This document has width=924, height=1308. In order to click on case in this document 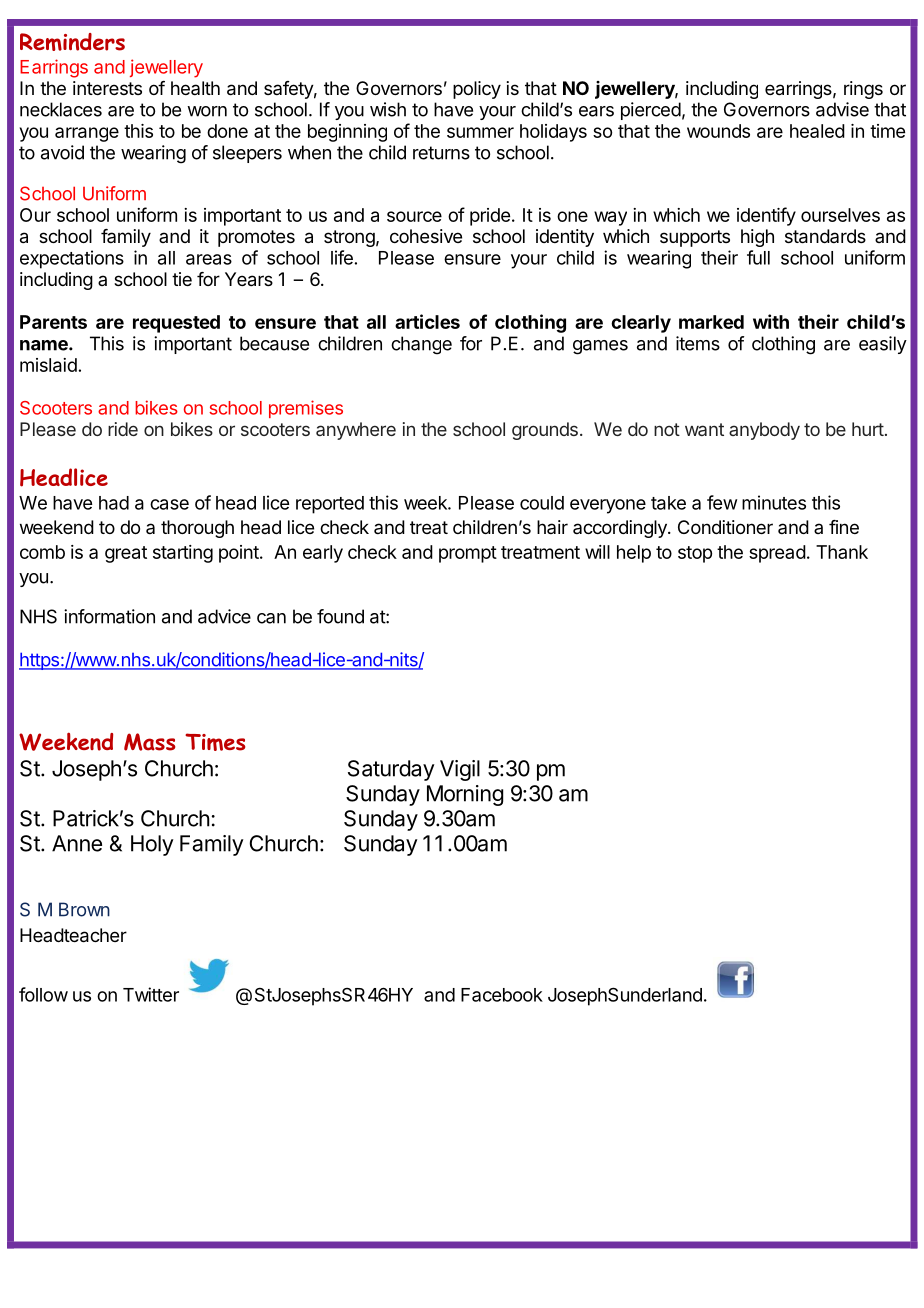, I will do `click(169, 504)`.
